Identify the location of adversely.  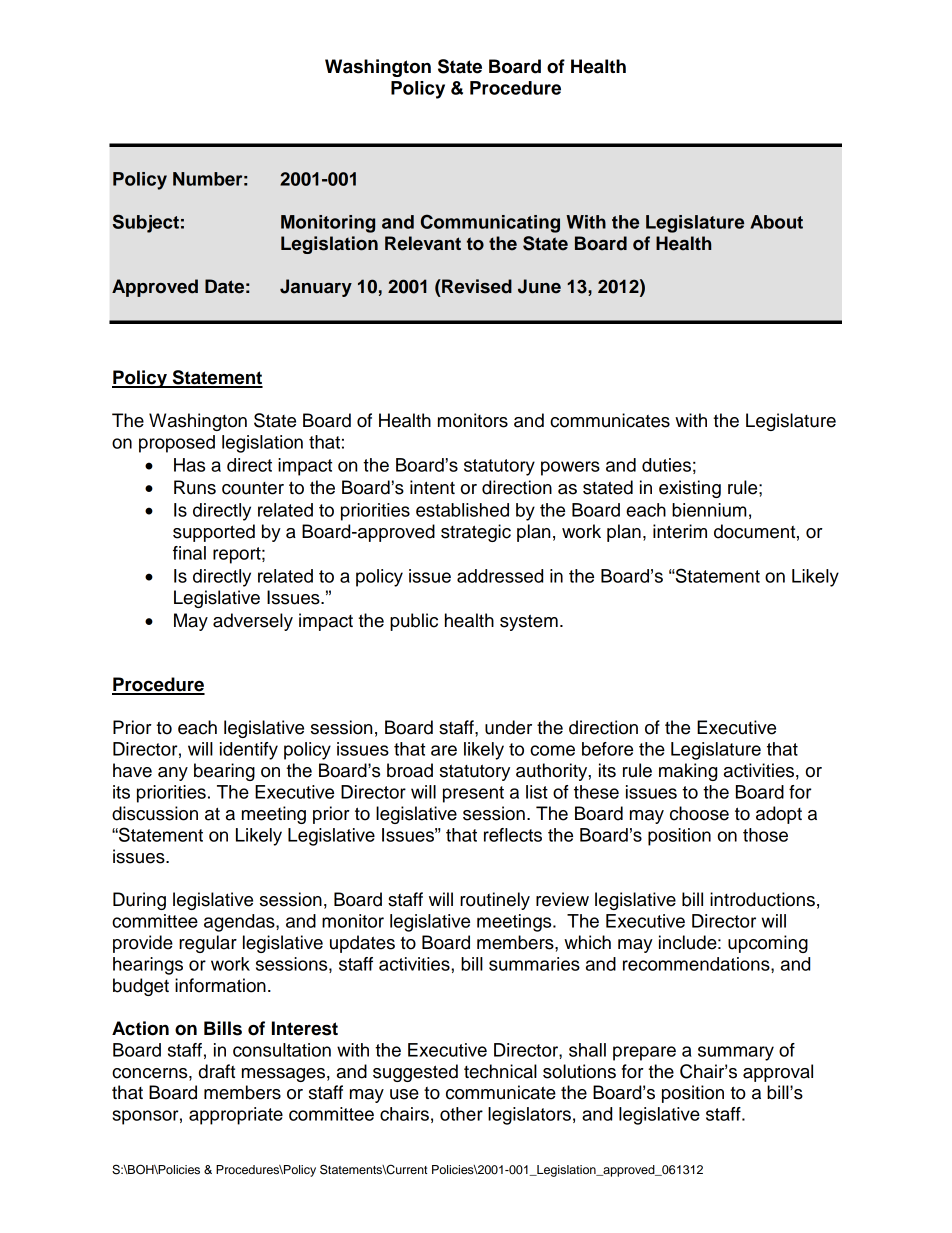
(253, 622).
